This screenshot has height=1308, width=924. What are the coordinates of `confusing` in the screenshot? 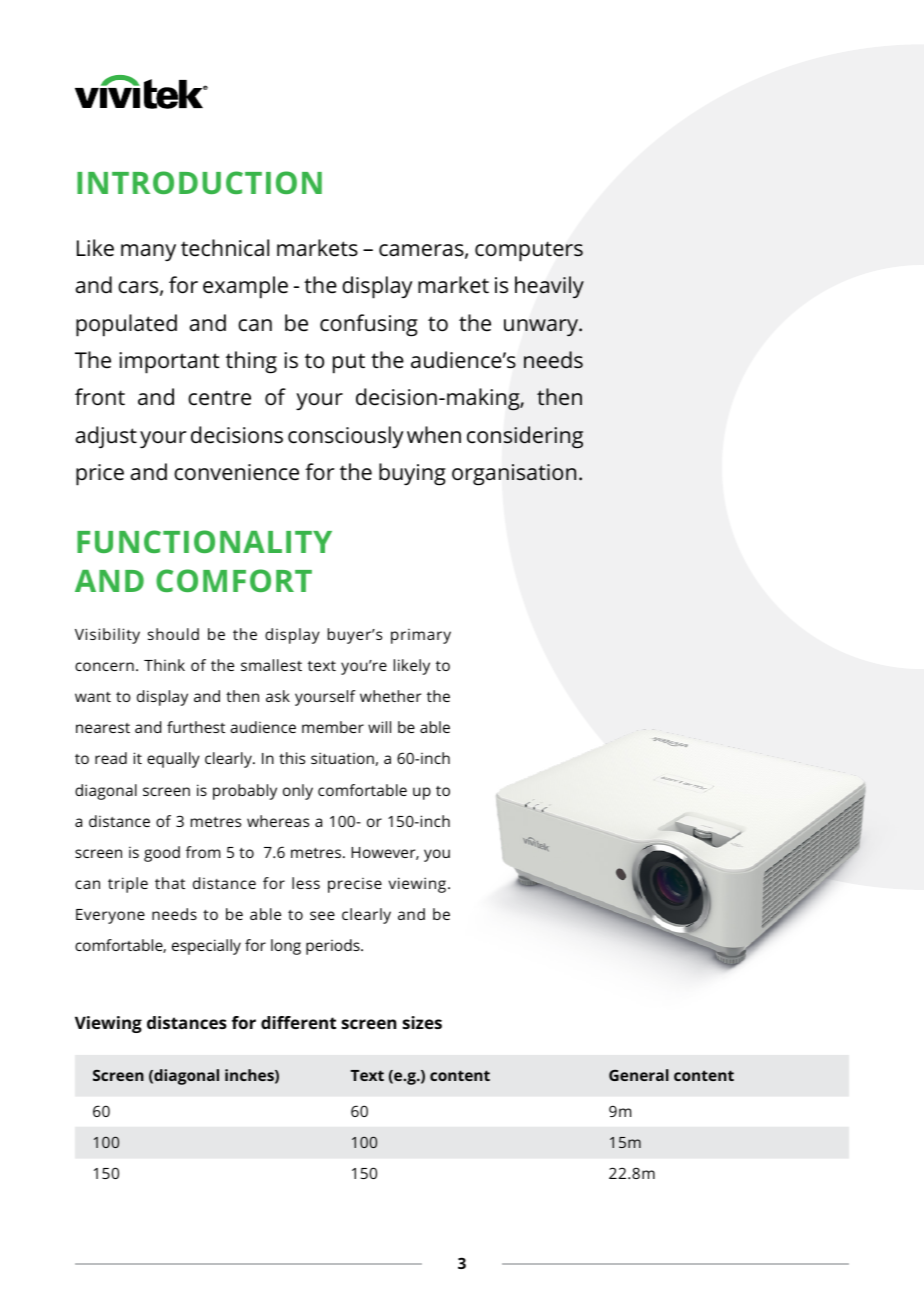 It's located at (369, 325).
